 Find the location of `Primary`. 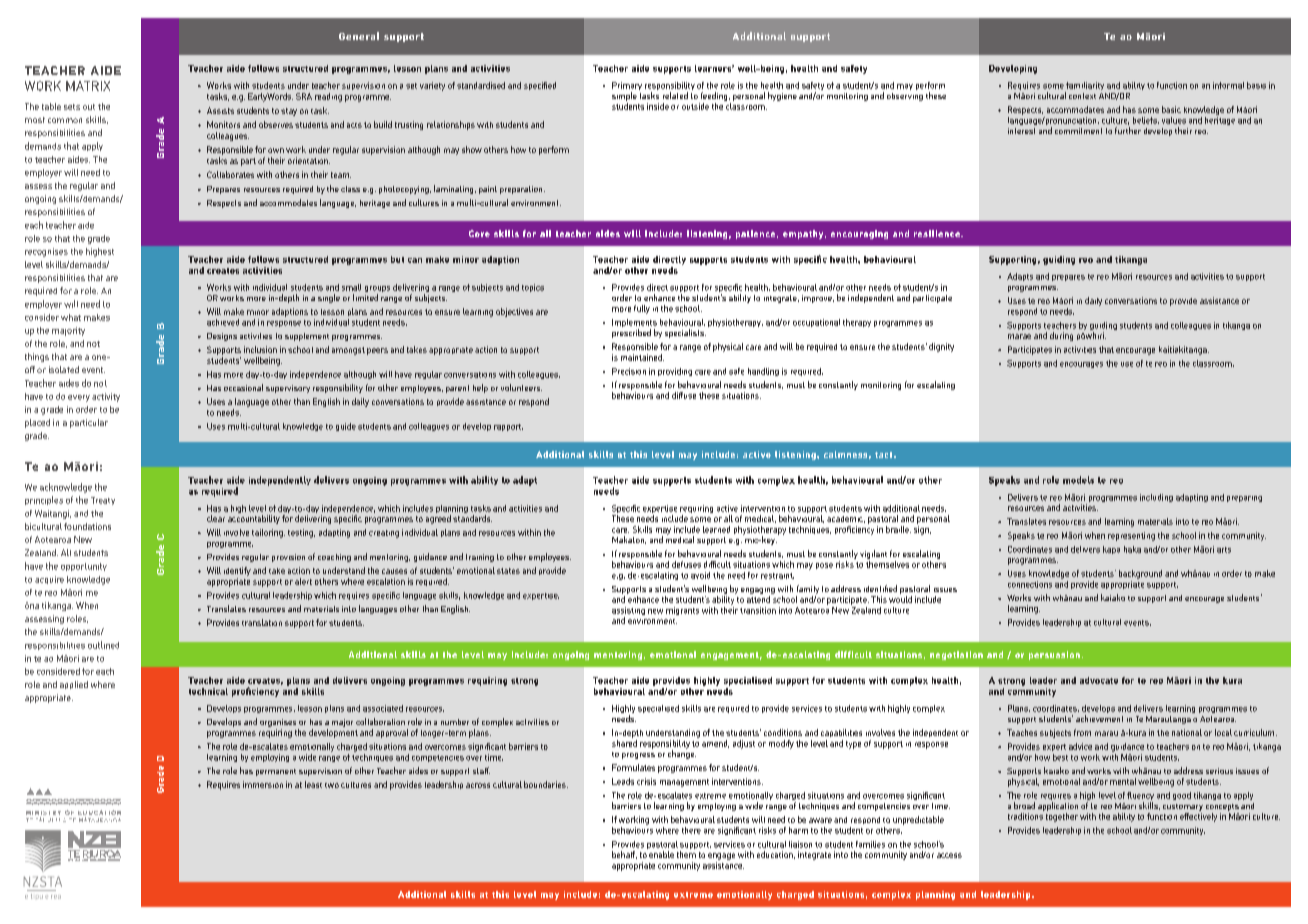

Primary is located at coordinates (627, 87).
